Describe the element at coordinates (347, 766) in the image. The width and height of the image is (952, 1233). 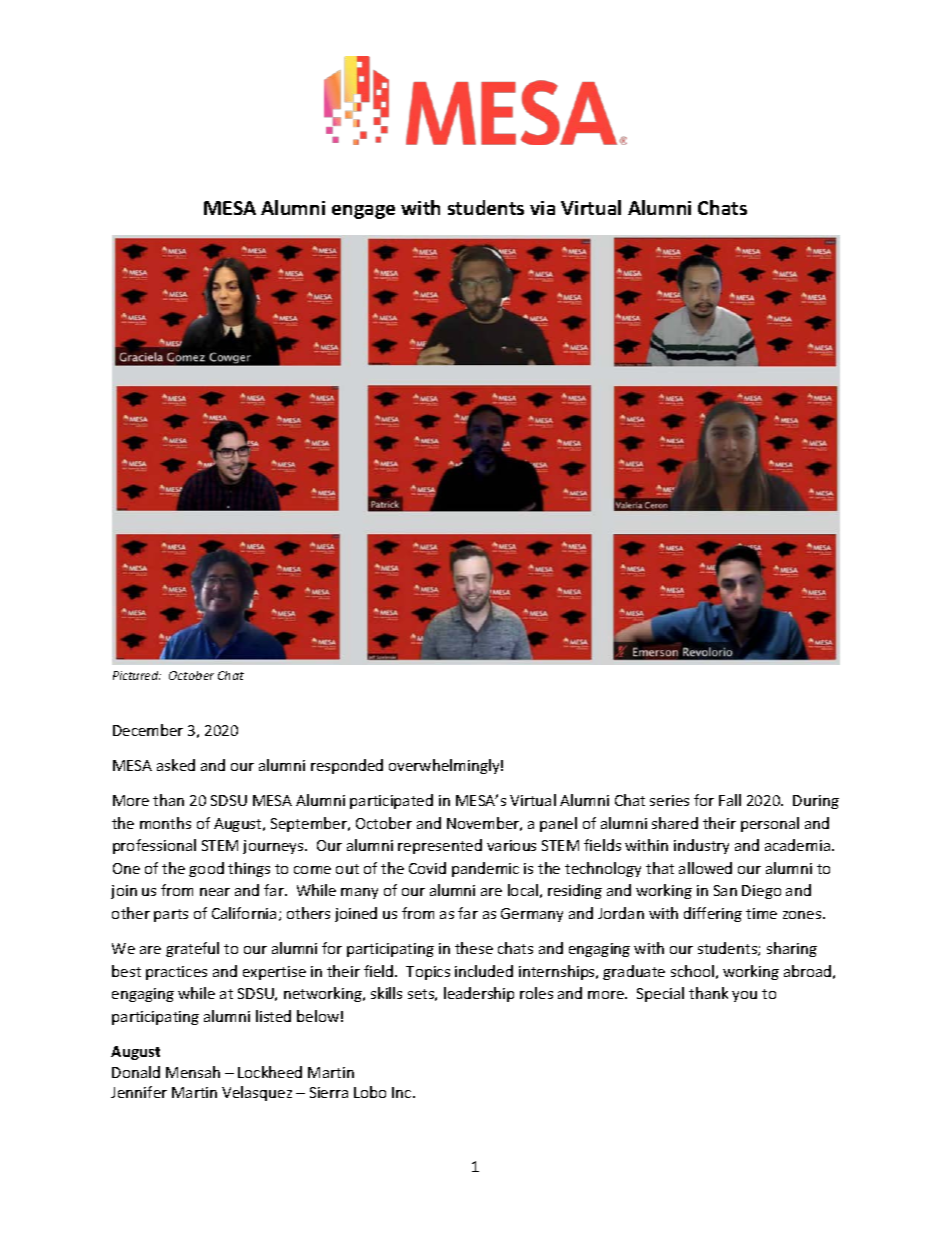
I see `responded` at that location.
